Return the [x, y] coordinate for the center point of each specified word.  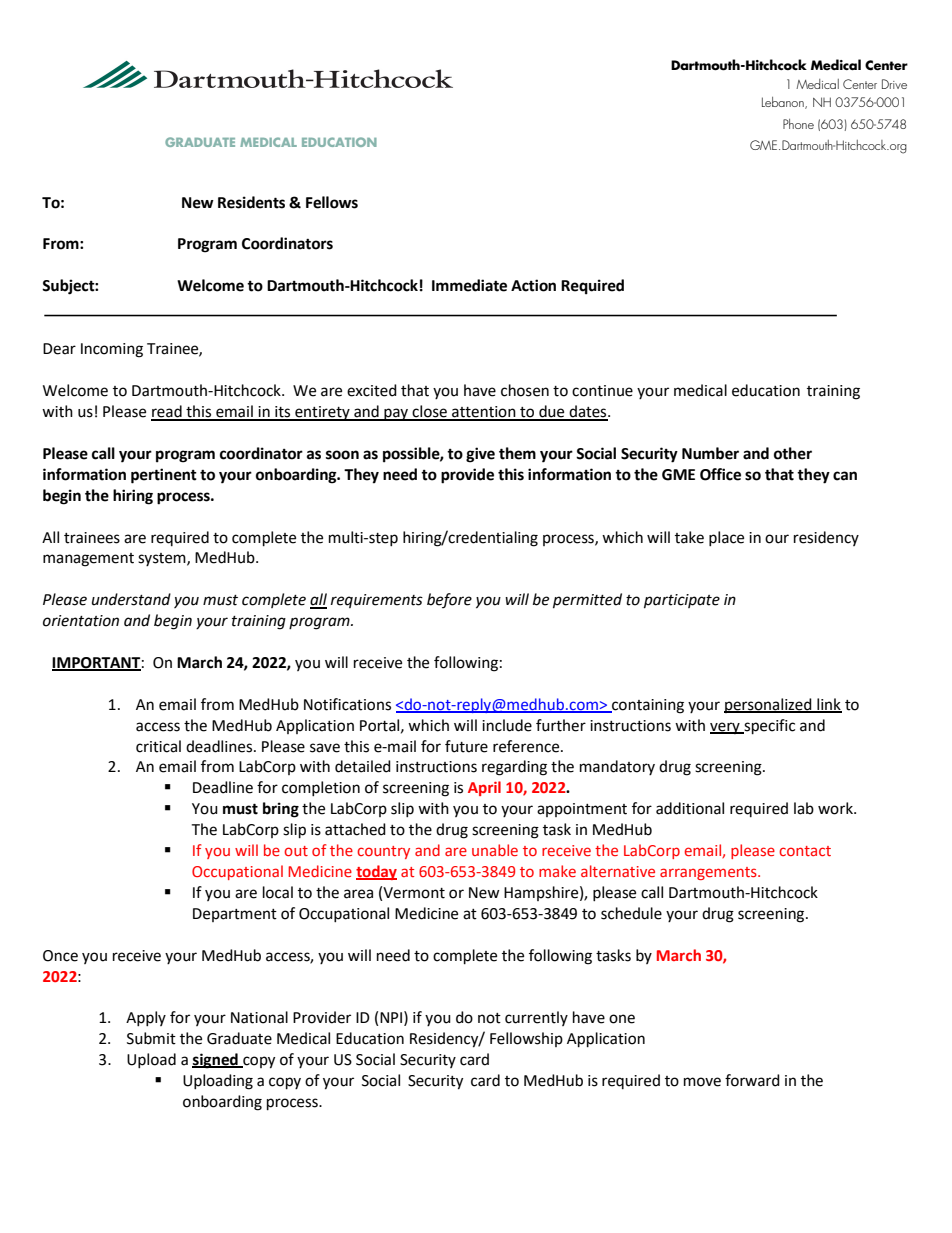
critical [158, 746]
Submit [151, 1038]
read [167, 412]
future [466, 746]
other [793, 453]
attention [484, 413]
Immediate [469, 285]
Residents [251, 202]
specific [768, 727]
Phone [798, 124]
